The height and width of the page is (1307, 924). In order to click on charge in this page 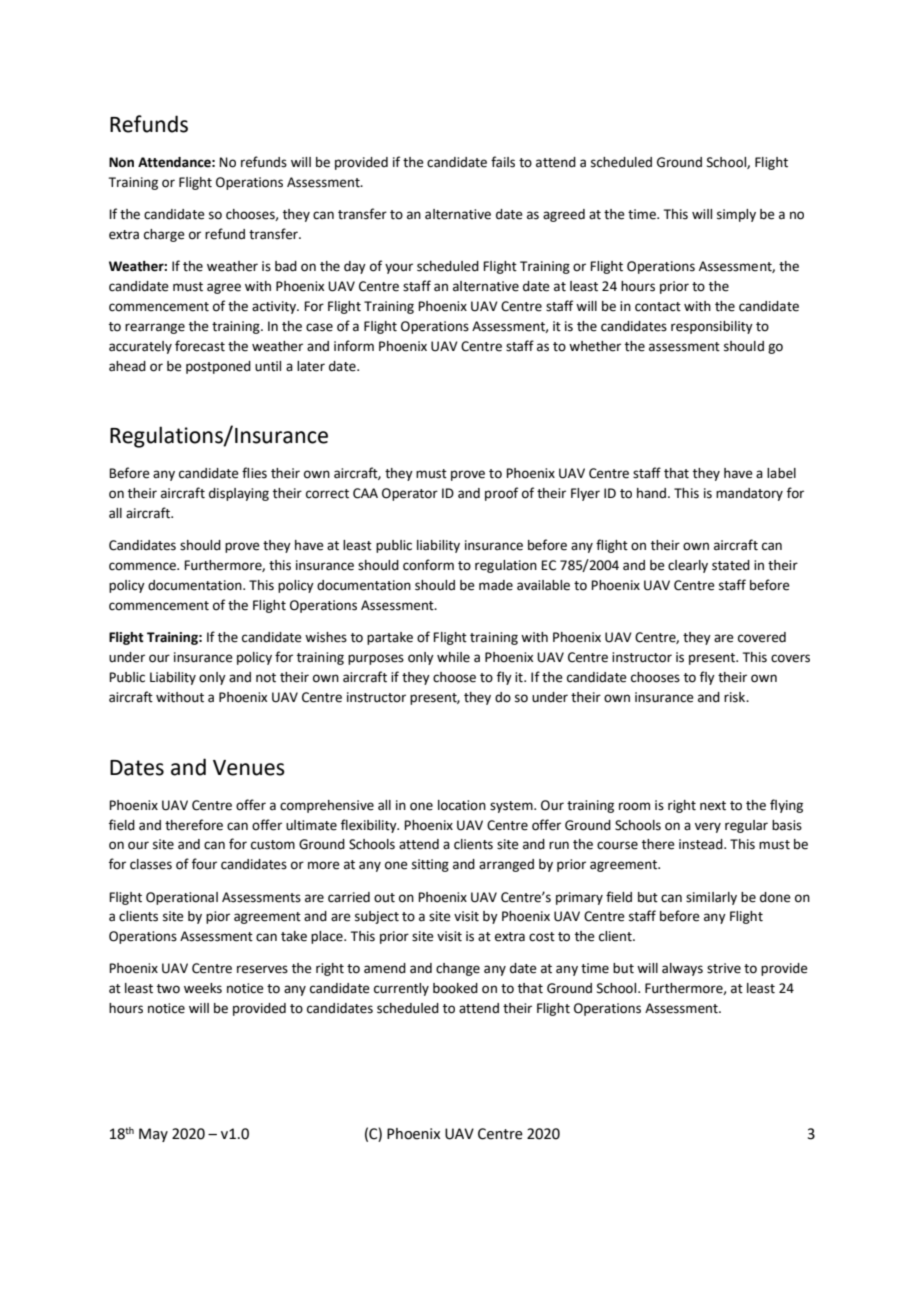, I will do `click(164, 235)`.
